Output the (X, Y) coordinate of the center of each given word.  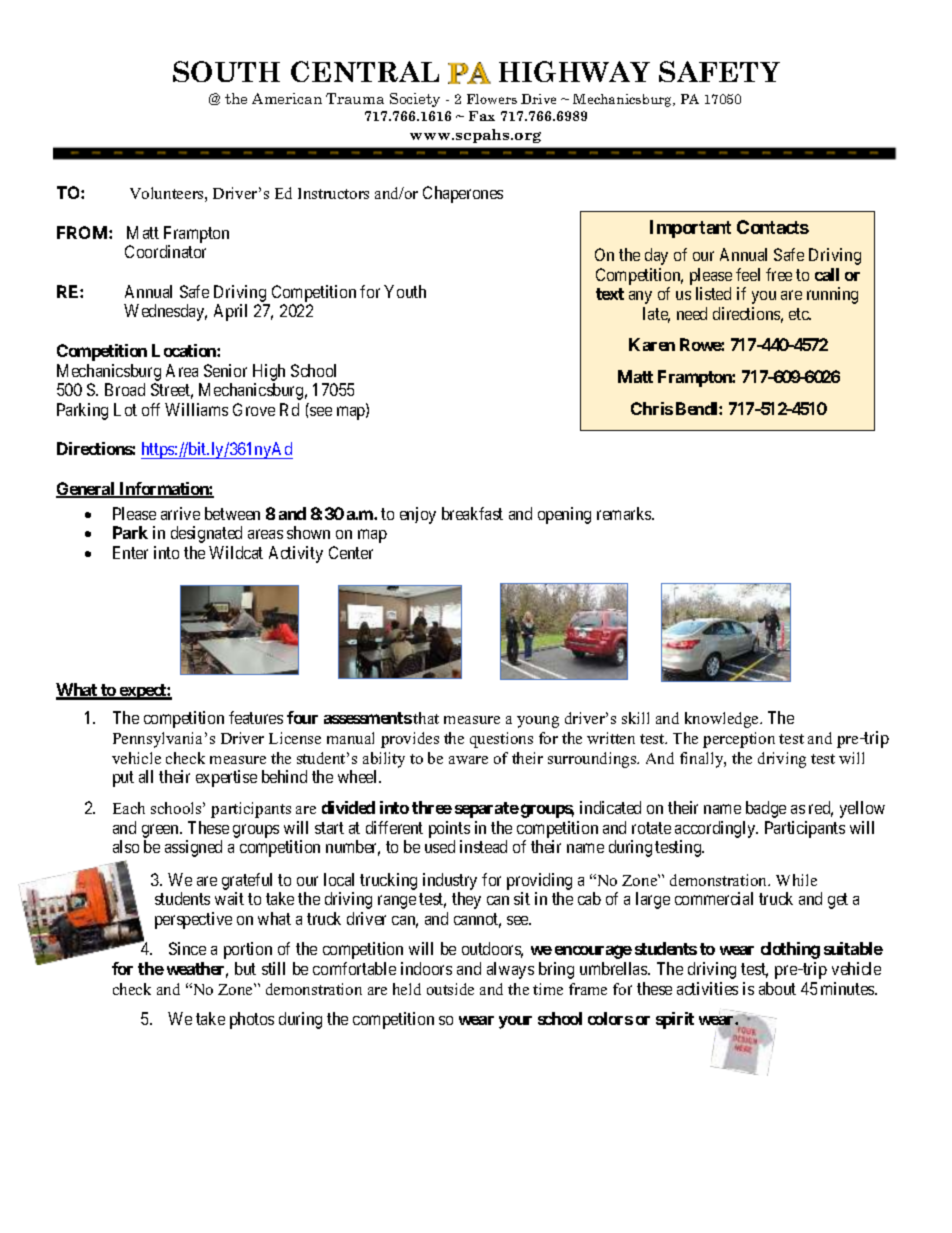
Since (187, 948)
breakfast (472, 513)
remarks (625, 513)
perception (739, 740)
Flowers (492, 99)
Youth (405, 291)
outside (450, 989)
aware (468, 760)
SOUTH (226, 71)
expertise (226, 778)
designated (206, 534)
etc (800, 314)
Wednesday (165, 312)
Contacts (773, 227)
